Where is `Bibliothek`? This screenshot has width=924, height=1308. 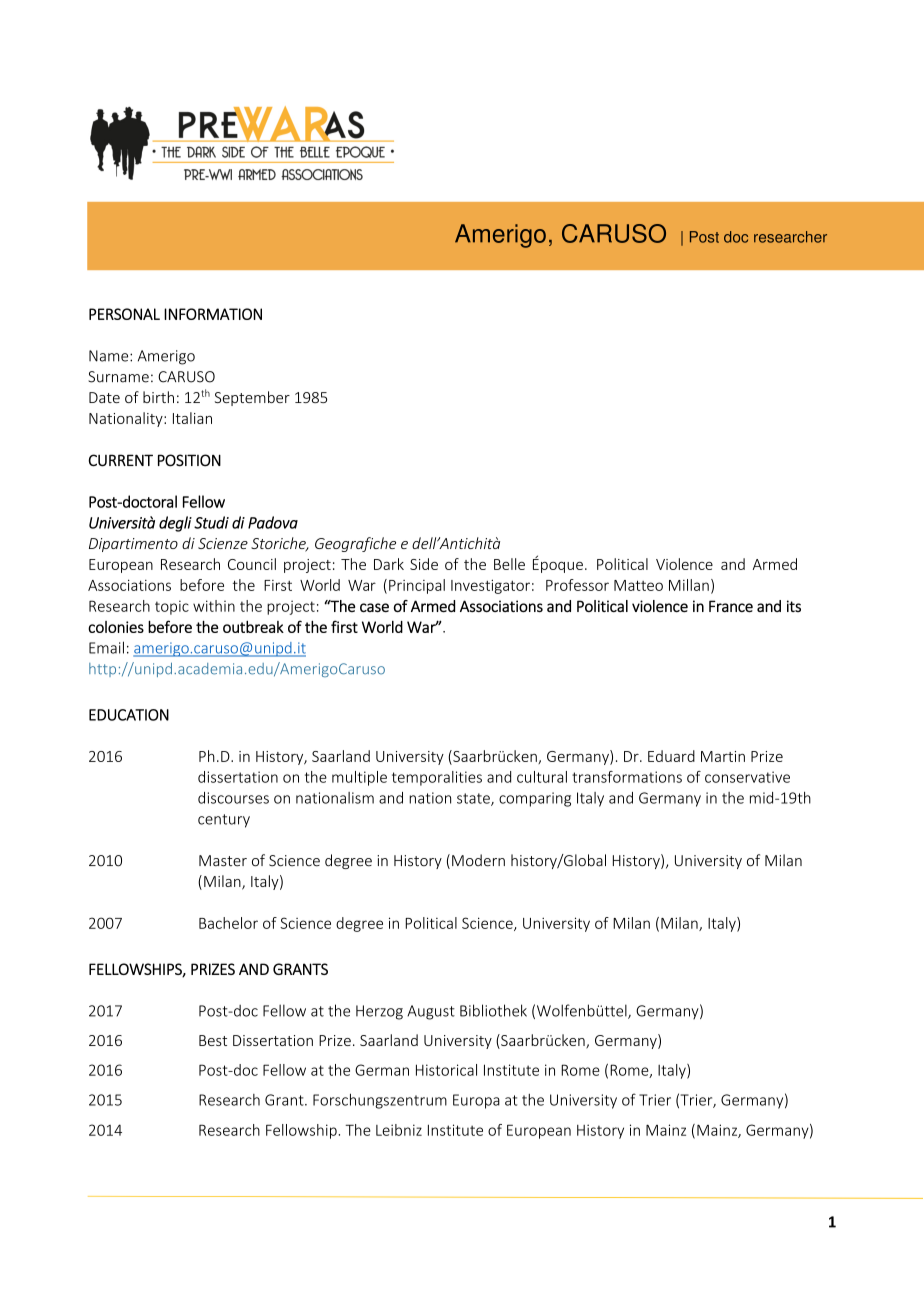
Bibliothek is located at coordinates (493, 1010).
